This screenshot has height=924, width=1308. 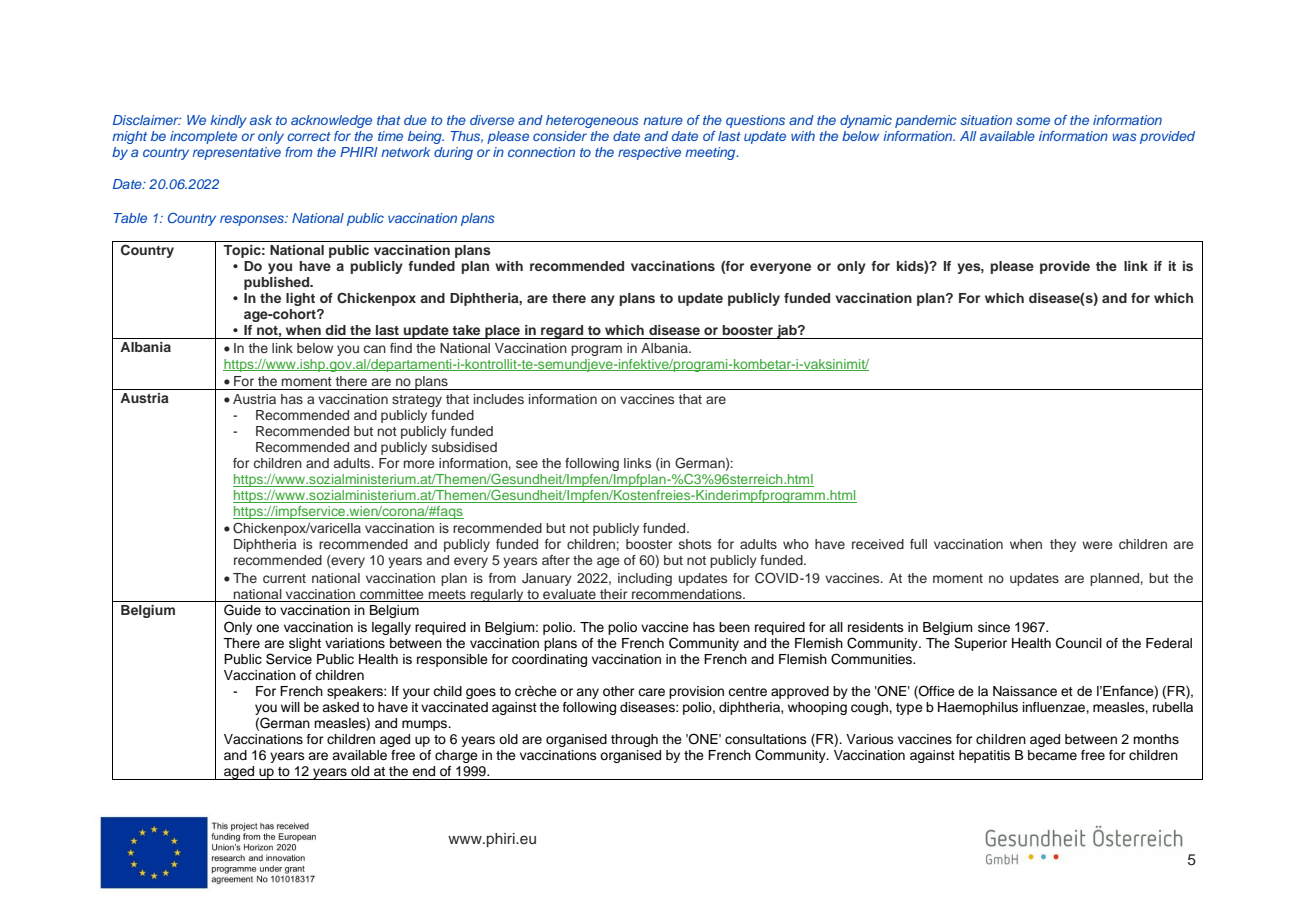 What do you see at coordinates (503, 332) in the screenshot?
I see `place` at bounding box center [503, 332].
